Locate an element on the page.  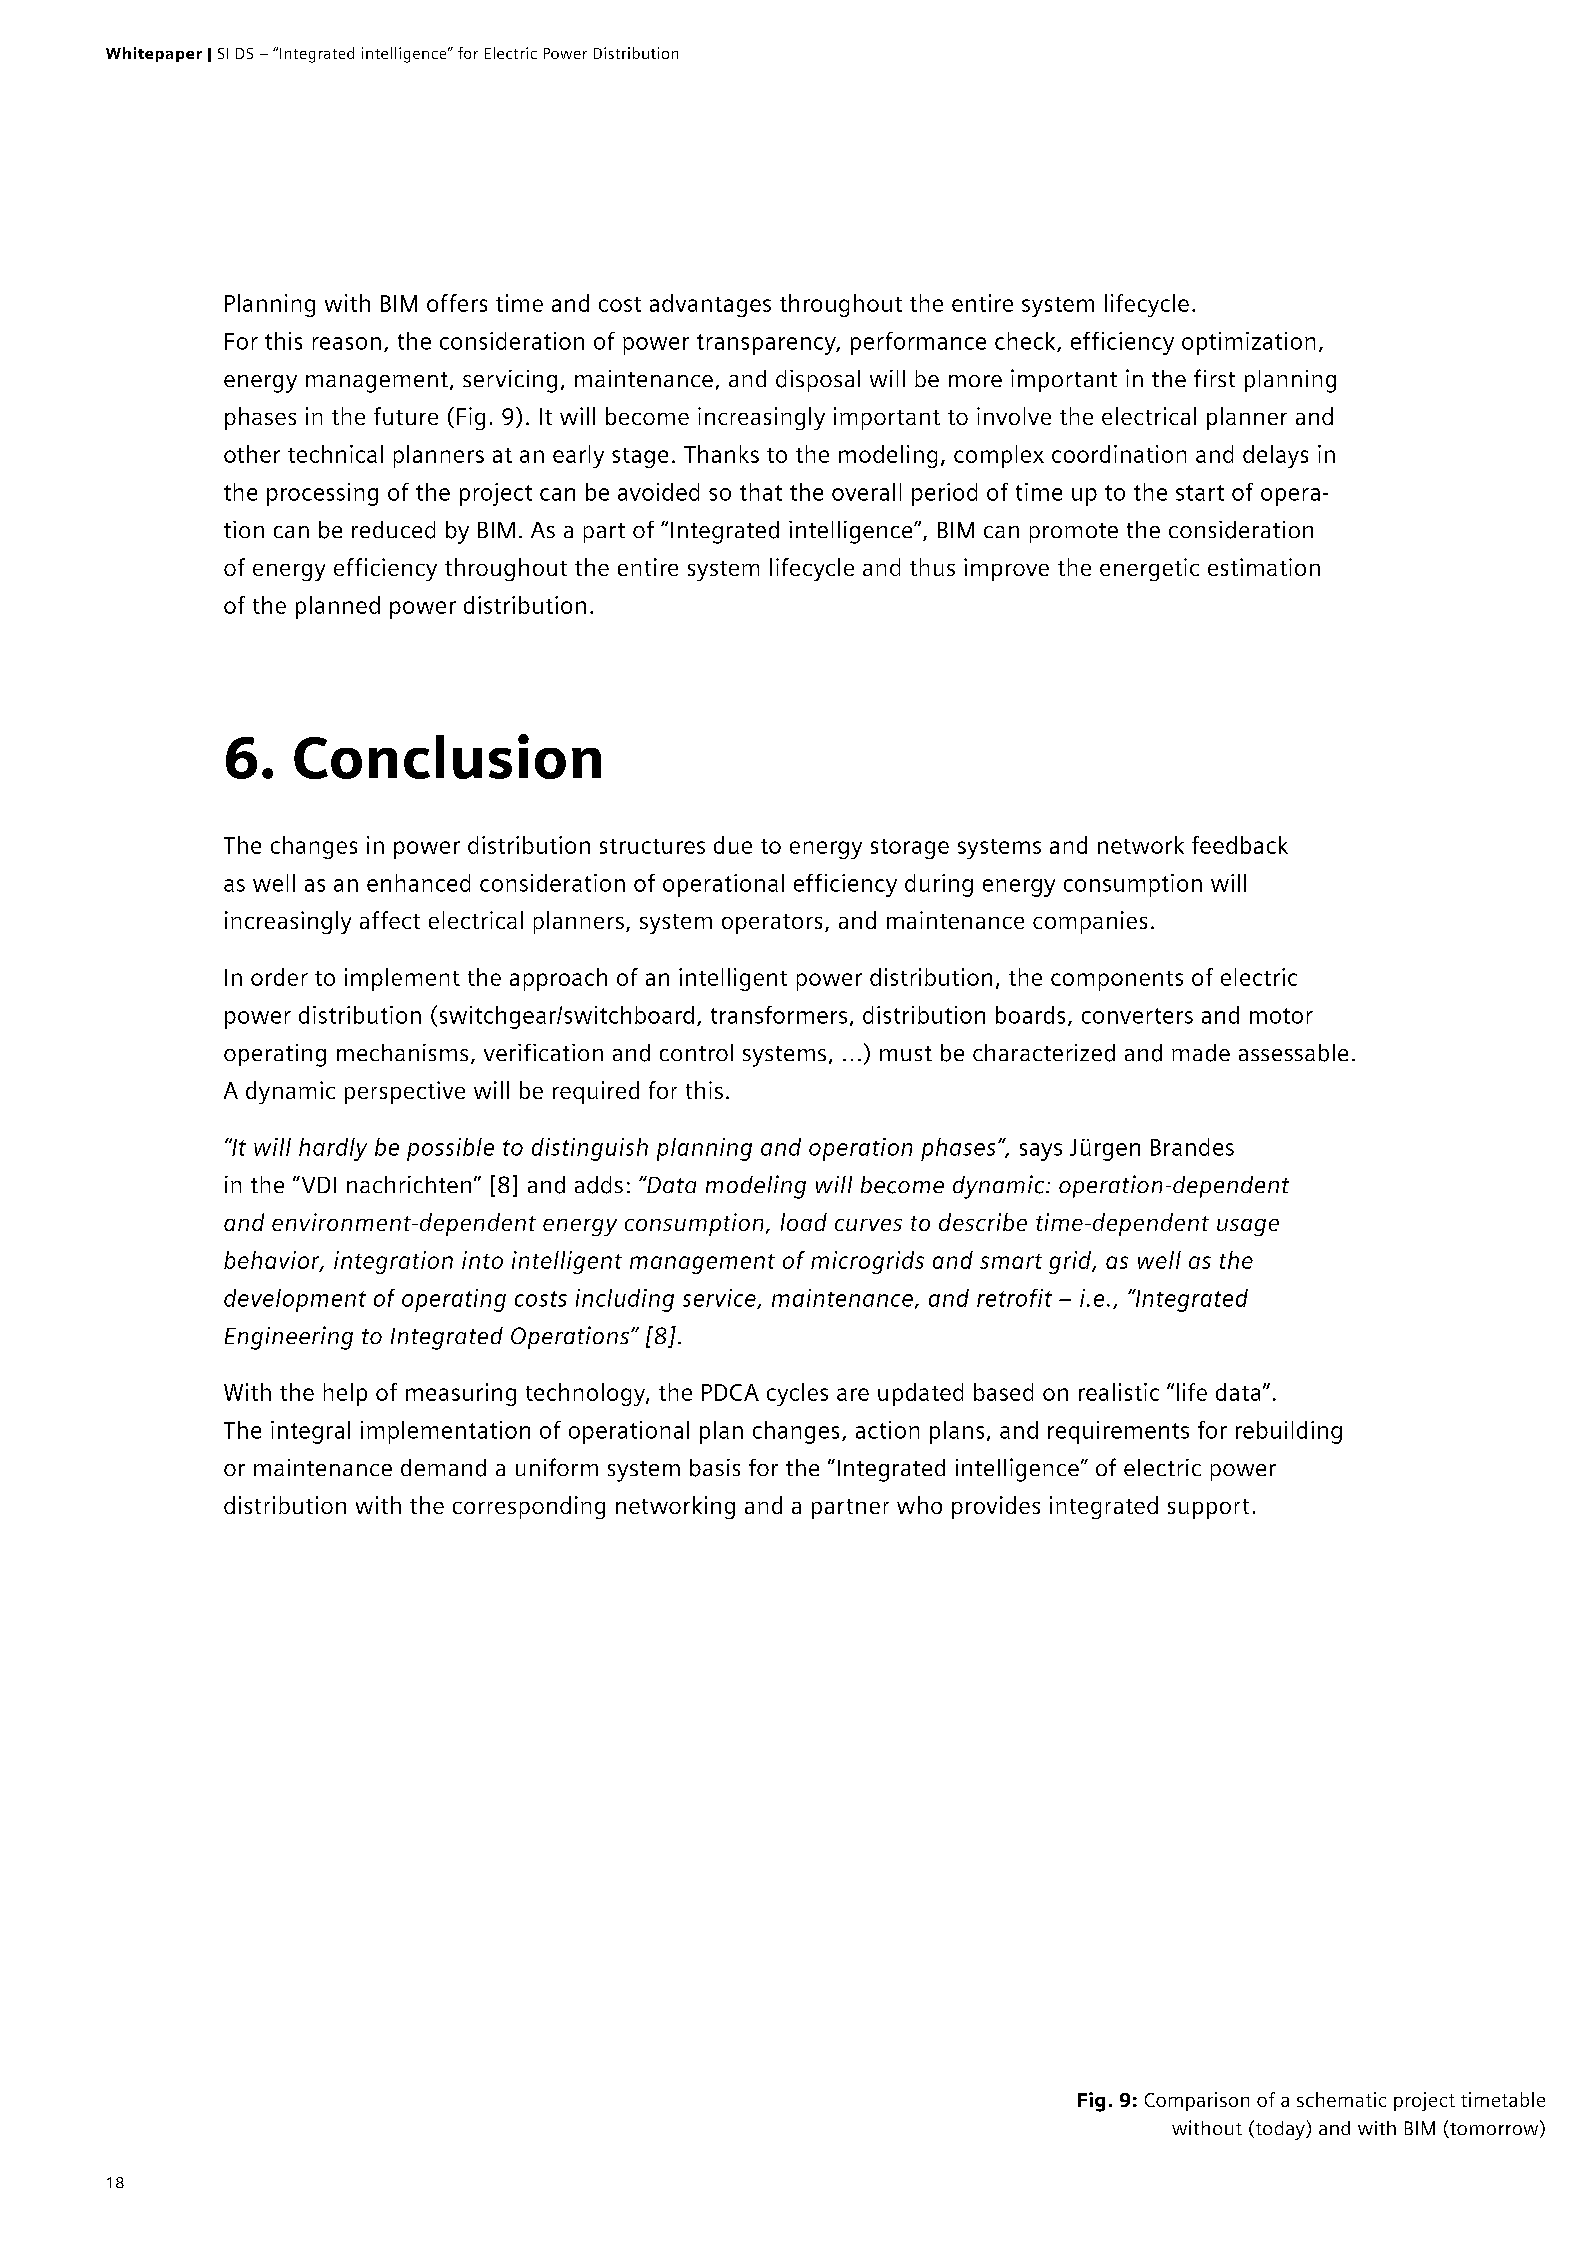
advantages is located at coordinates (710, 305).
